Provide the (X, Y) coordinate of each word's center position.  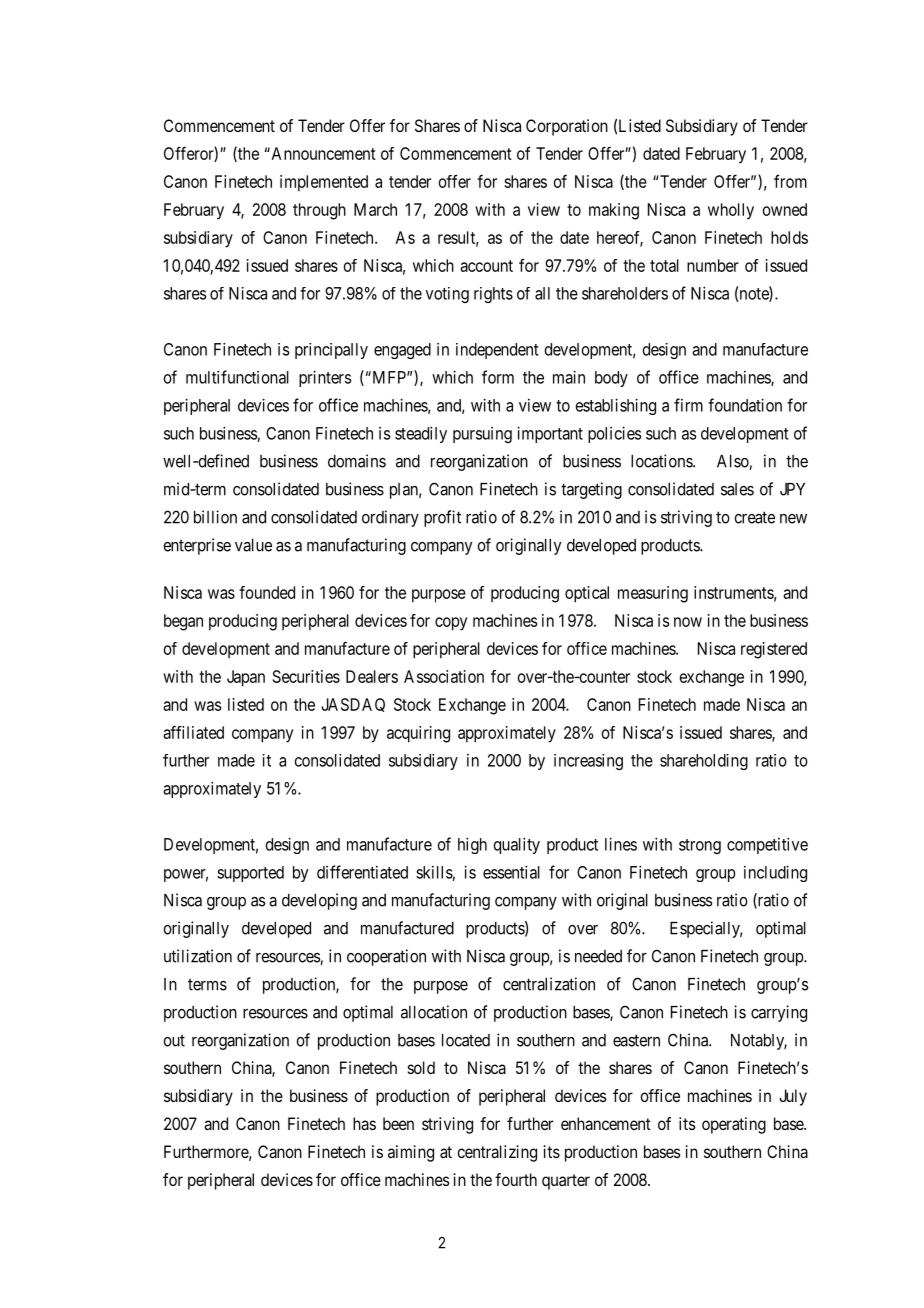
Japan (246, 678)
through (319, 211)
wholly (731, 211)
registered (774, 650)
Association (444, 676)
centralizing (497, 1153)
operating (734, 1125)
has (364, 1123)
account (486, 266)
